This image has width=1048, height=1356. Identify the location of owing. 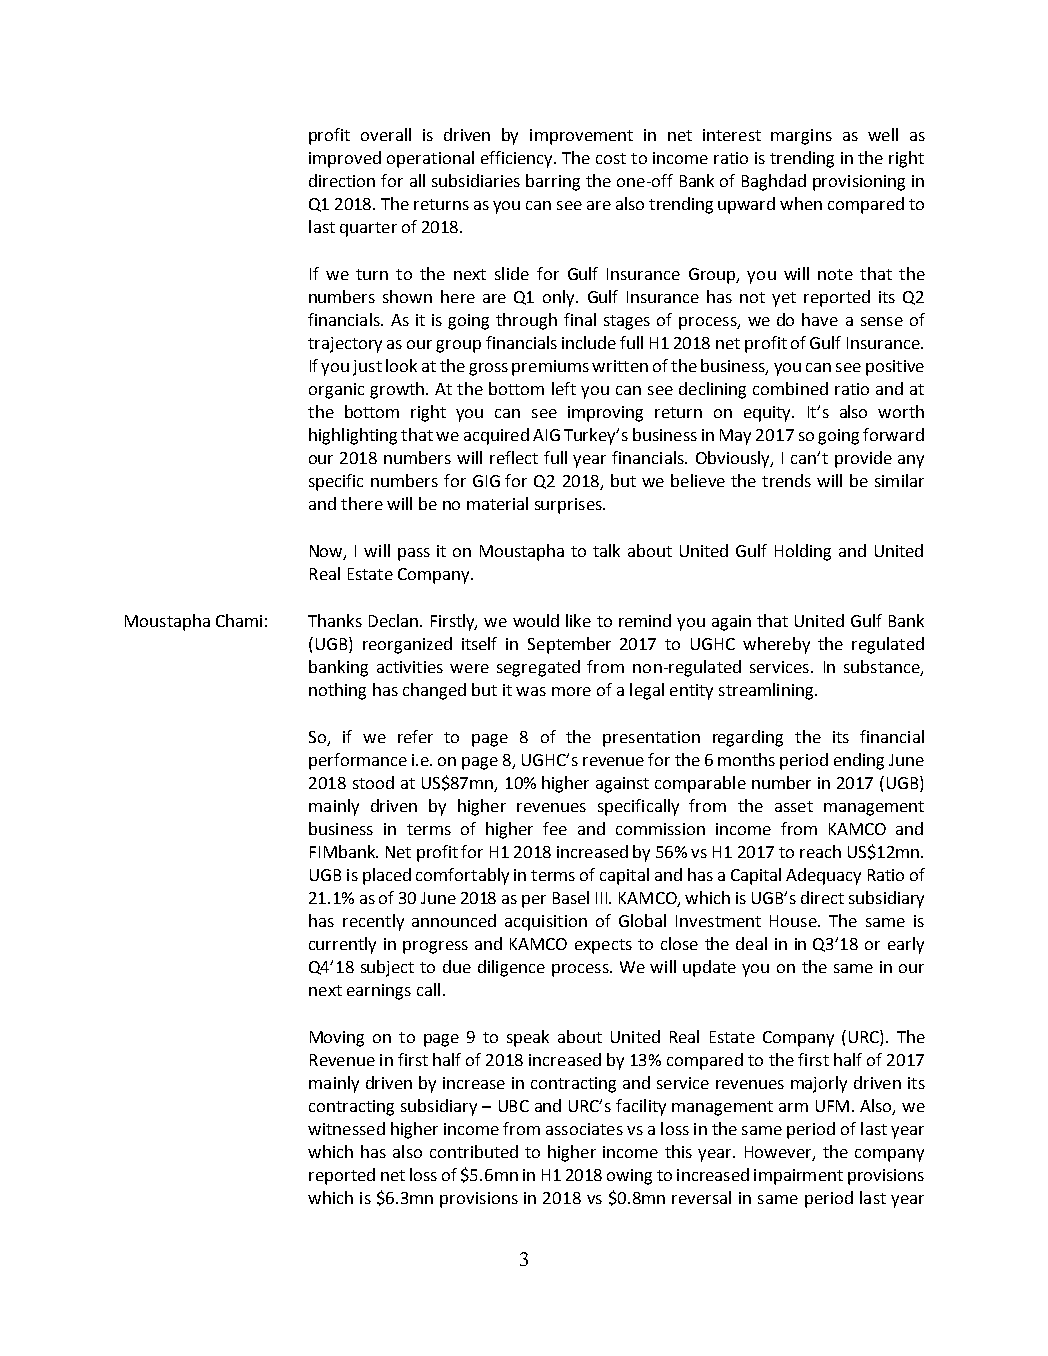
(629, 1177).
